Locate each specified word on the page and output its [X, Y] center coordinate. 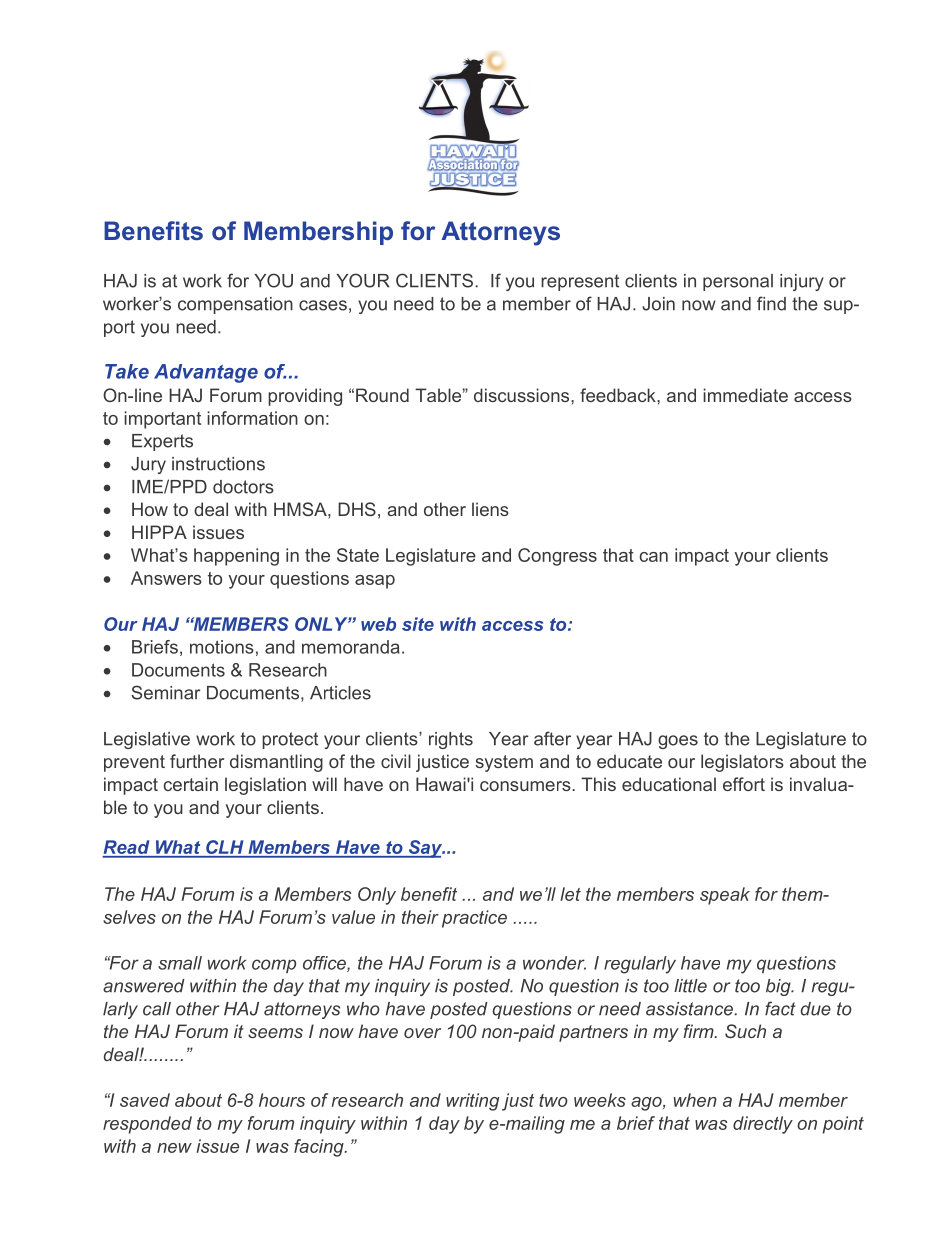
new [174, 1148]
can [654, 557]
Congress [557, 557]
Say [425, 849]
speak [725, 896]
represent [580, 282]
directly [763, 1125]
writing [472, 1102]
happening [236, 557]
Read [127, 848]
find [771, 303]
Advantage [206, 373]
